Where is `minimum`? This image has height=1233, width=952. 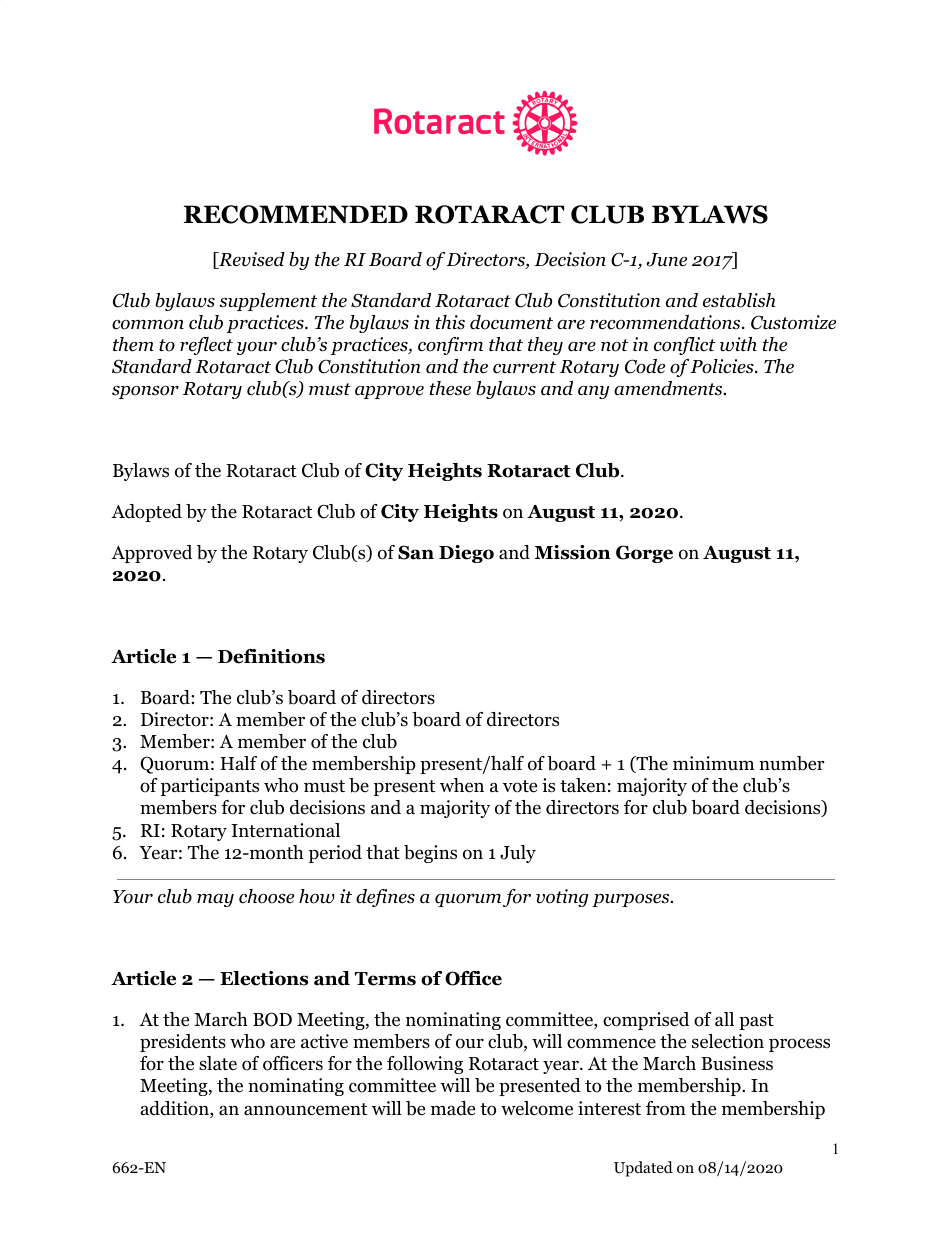 minimum is located at coordinates (714, 763).
